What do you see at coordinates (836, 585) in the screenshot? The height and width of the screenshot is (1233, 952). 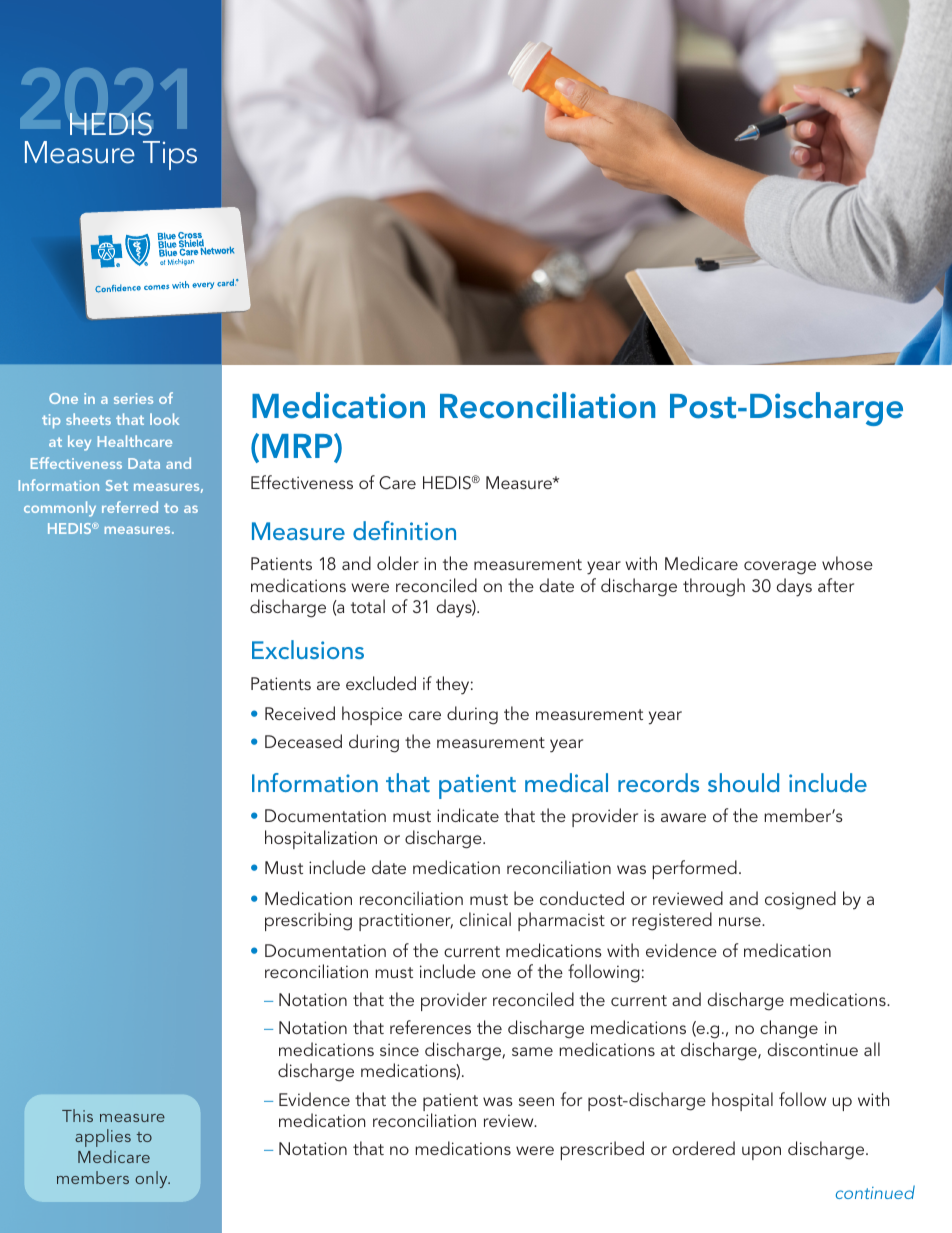 I see `after` at bounding box center [836, 585].
